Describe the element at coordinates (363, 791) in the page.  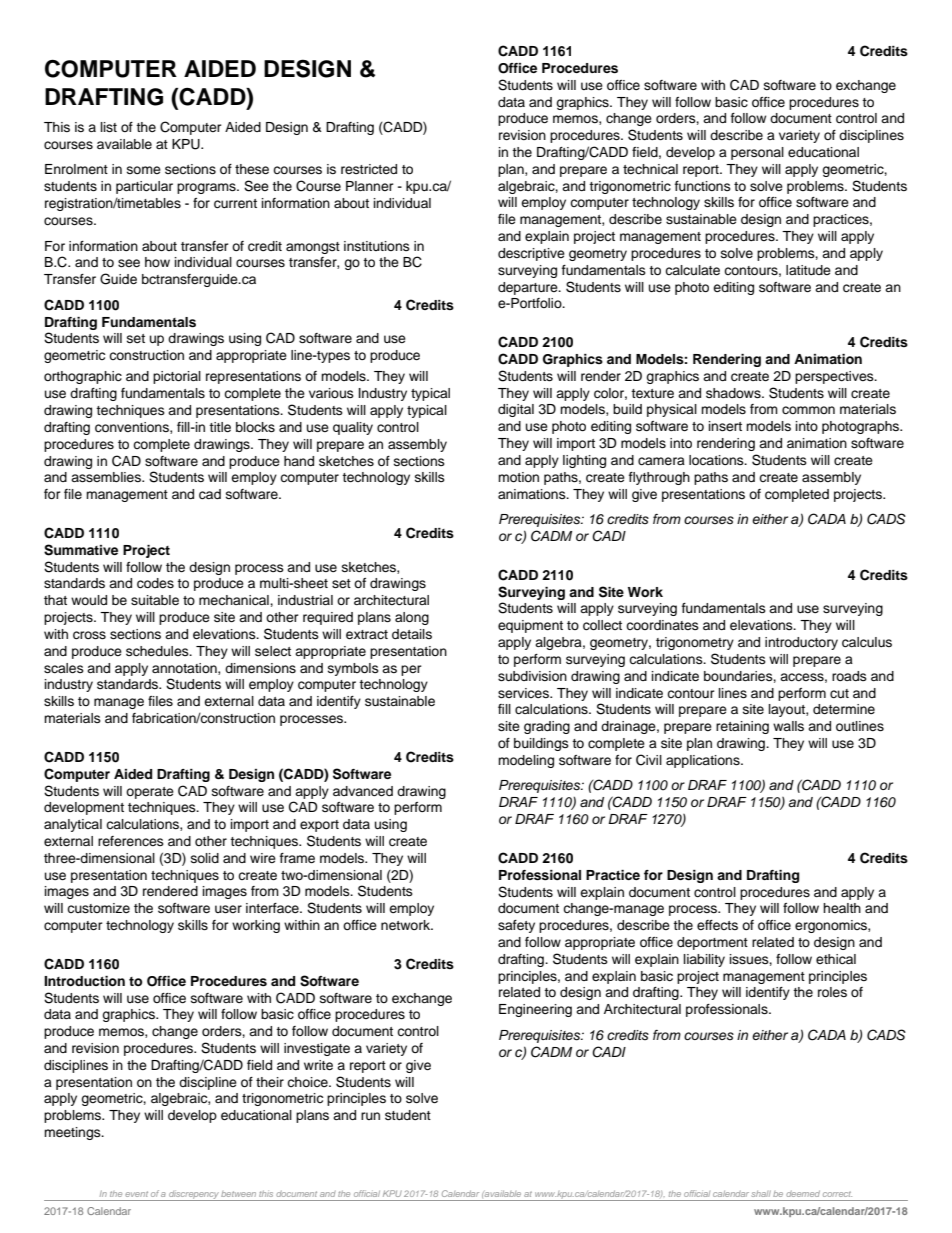
I see `advanced` at that location.
